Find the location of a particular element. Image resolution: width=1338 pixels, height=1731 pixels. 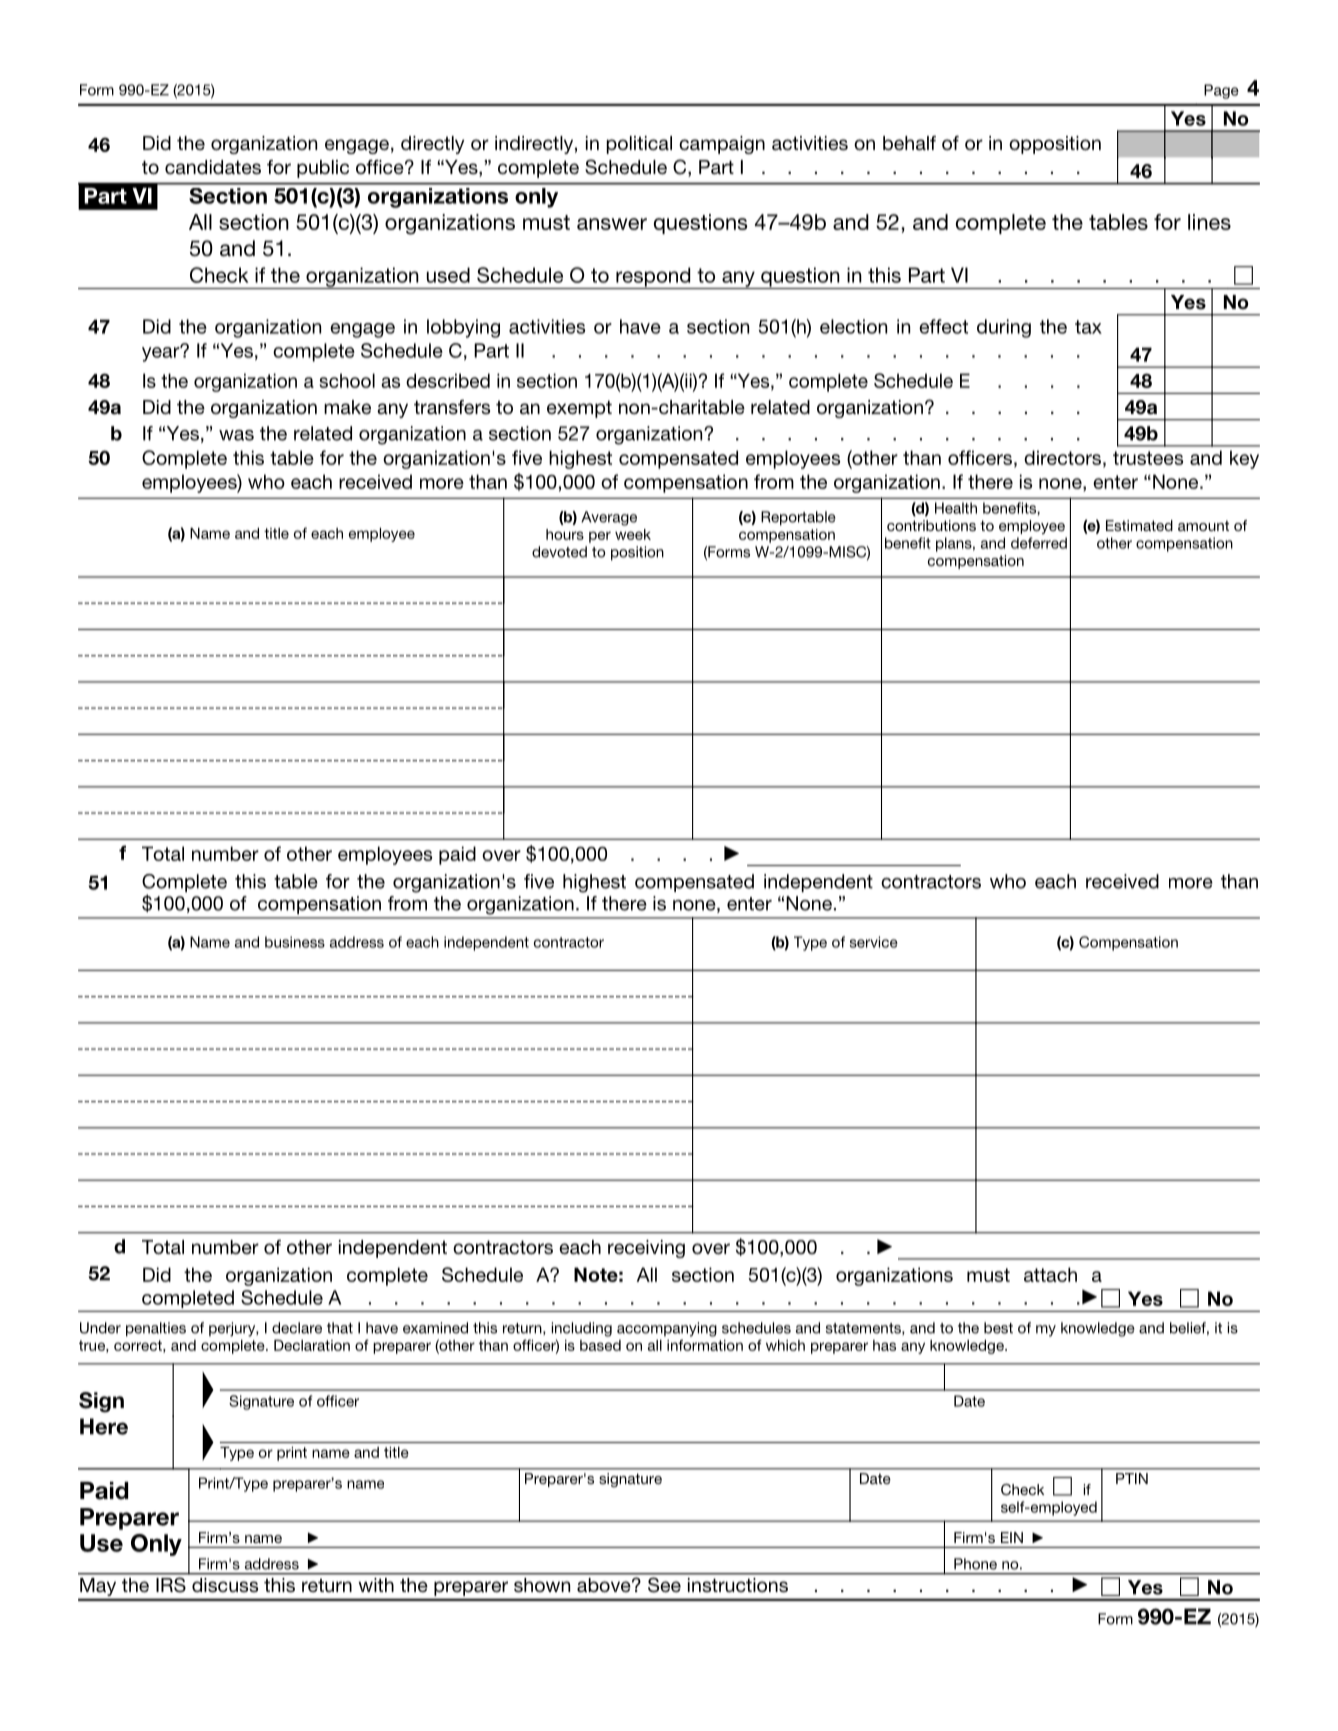

business is located at coordinates (295, 942).
